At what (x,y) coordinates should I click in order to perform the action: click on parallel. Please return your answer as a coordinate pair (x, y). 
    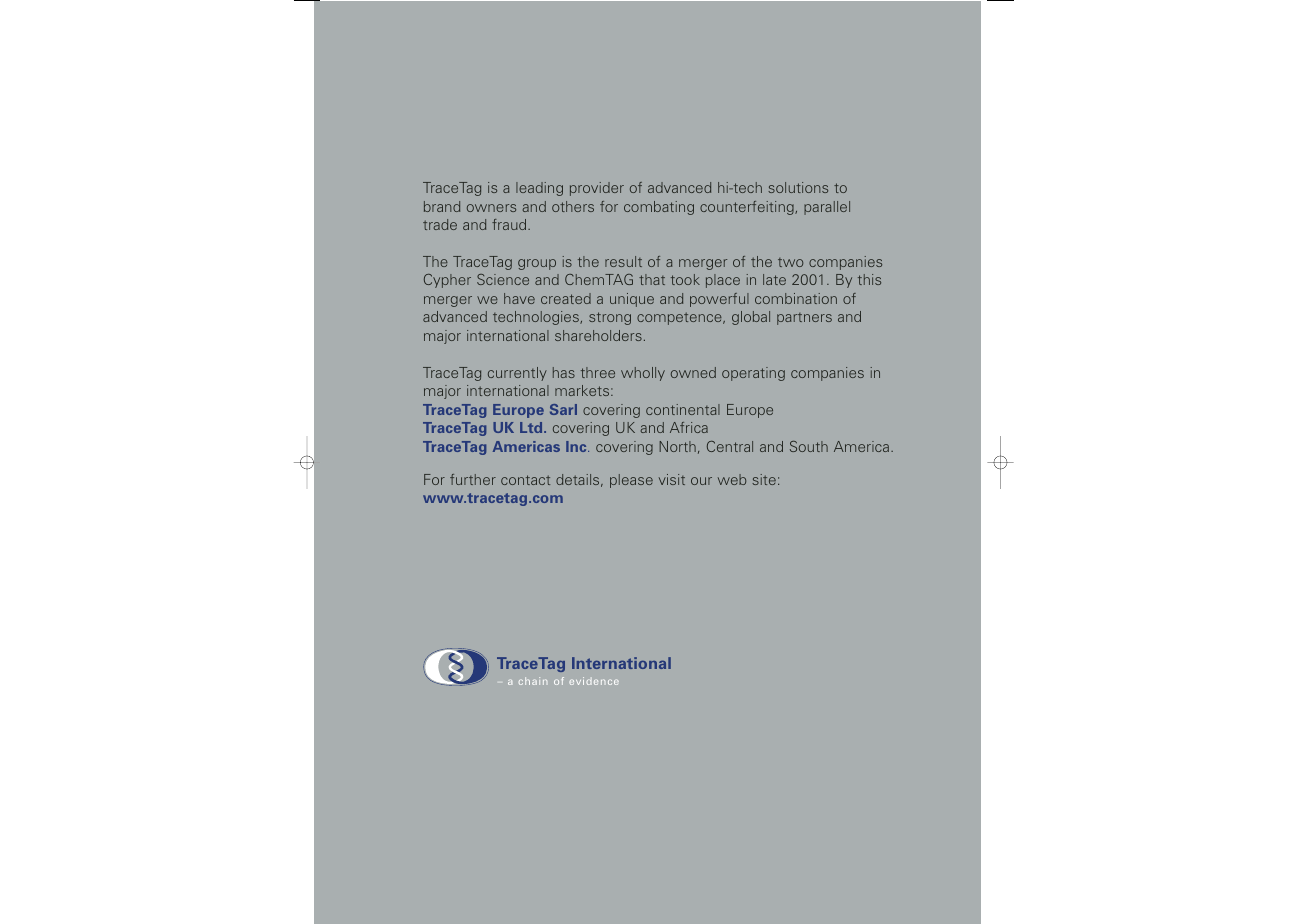
    Looking at the image, I should click on (827, 208).
